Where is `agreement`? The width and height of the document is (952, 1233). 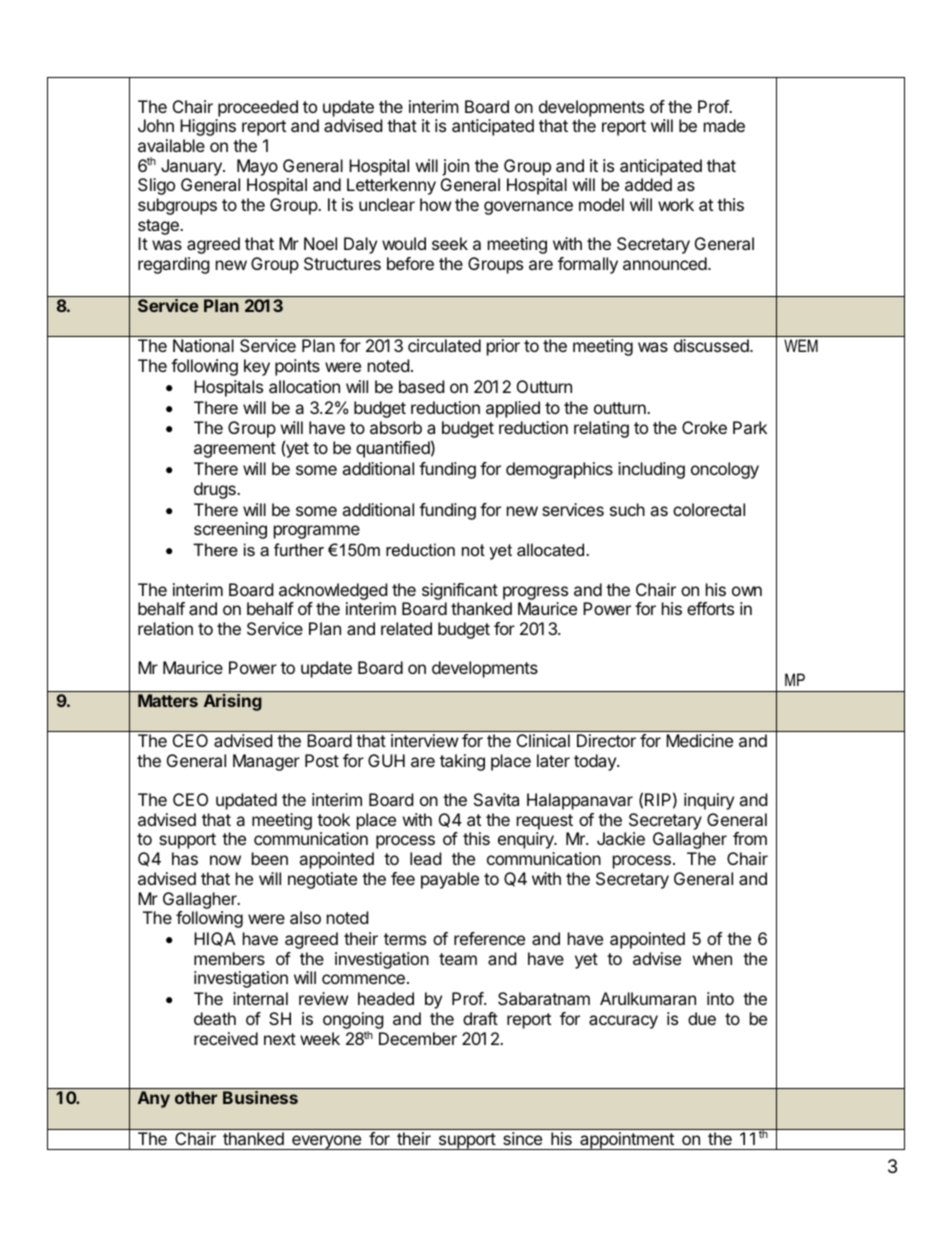
agreement is located at coordinates (235, 450).
